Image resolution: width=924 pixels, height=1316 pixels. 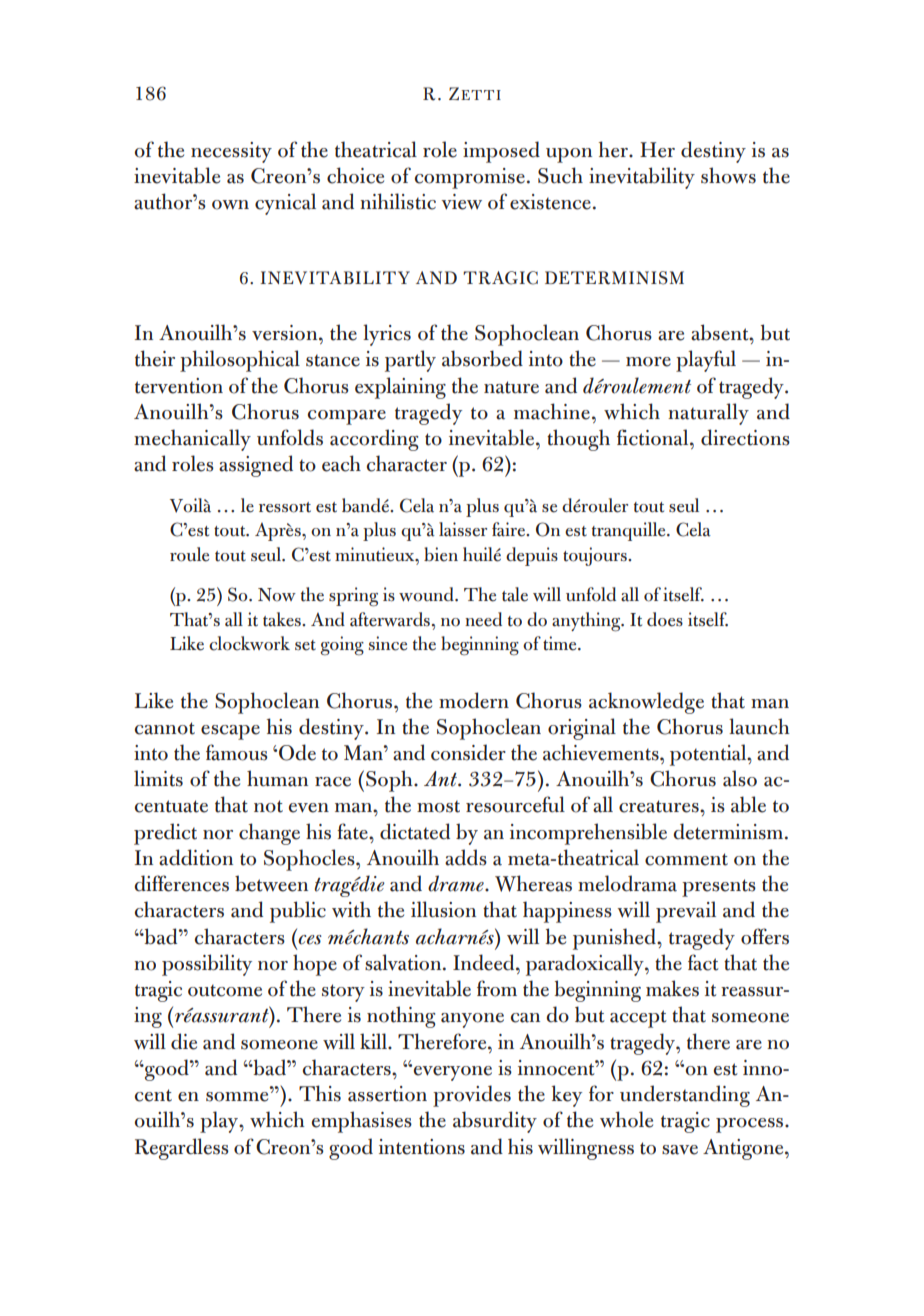 I want to click on own, so click(x=230, y=205).
